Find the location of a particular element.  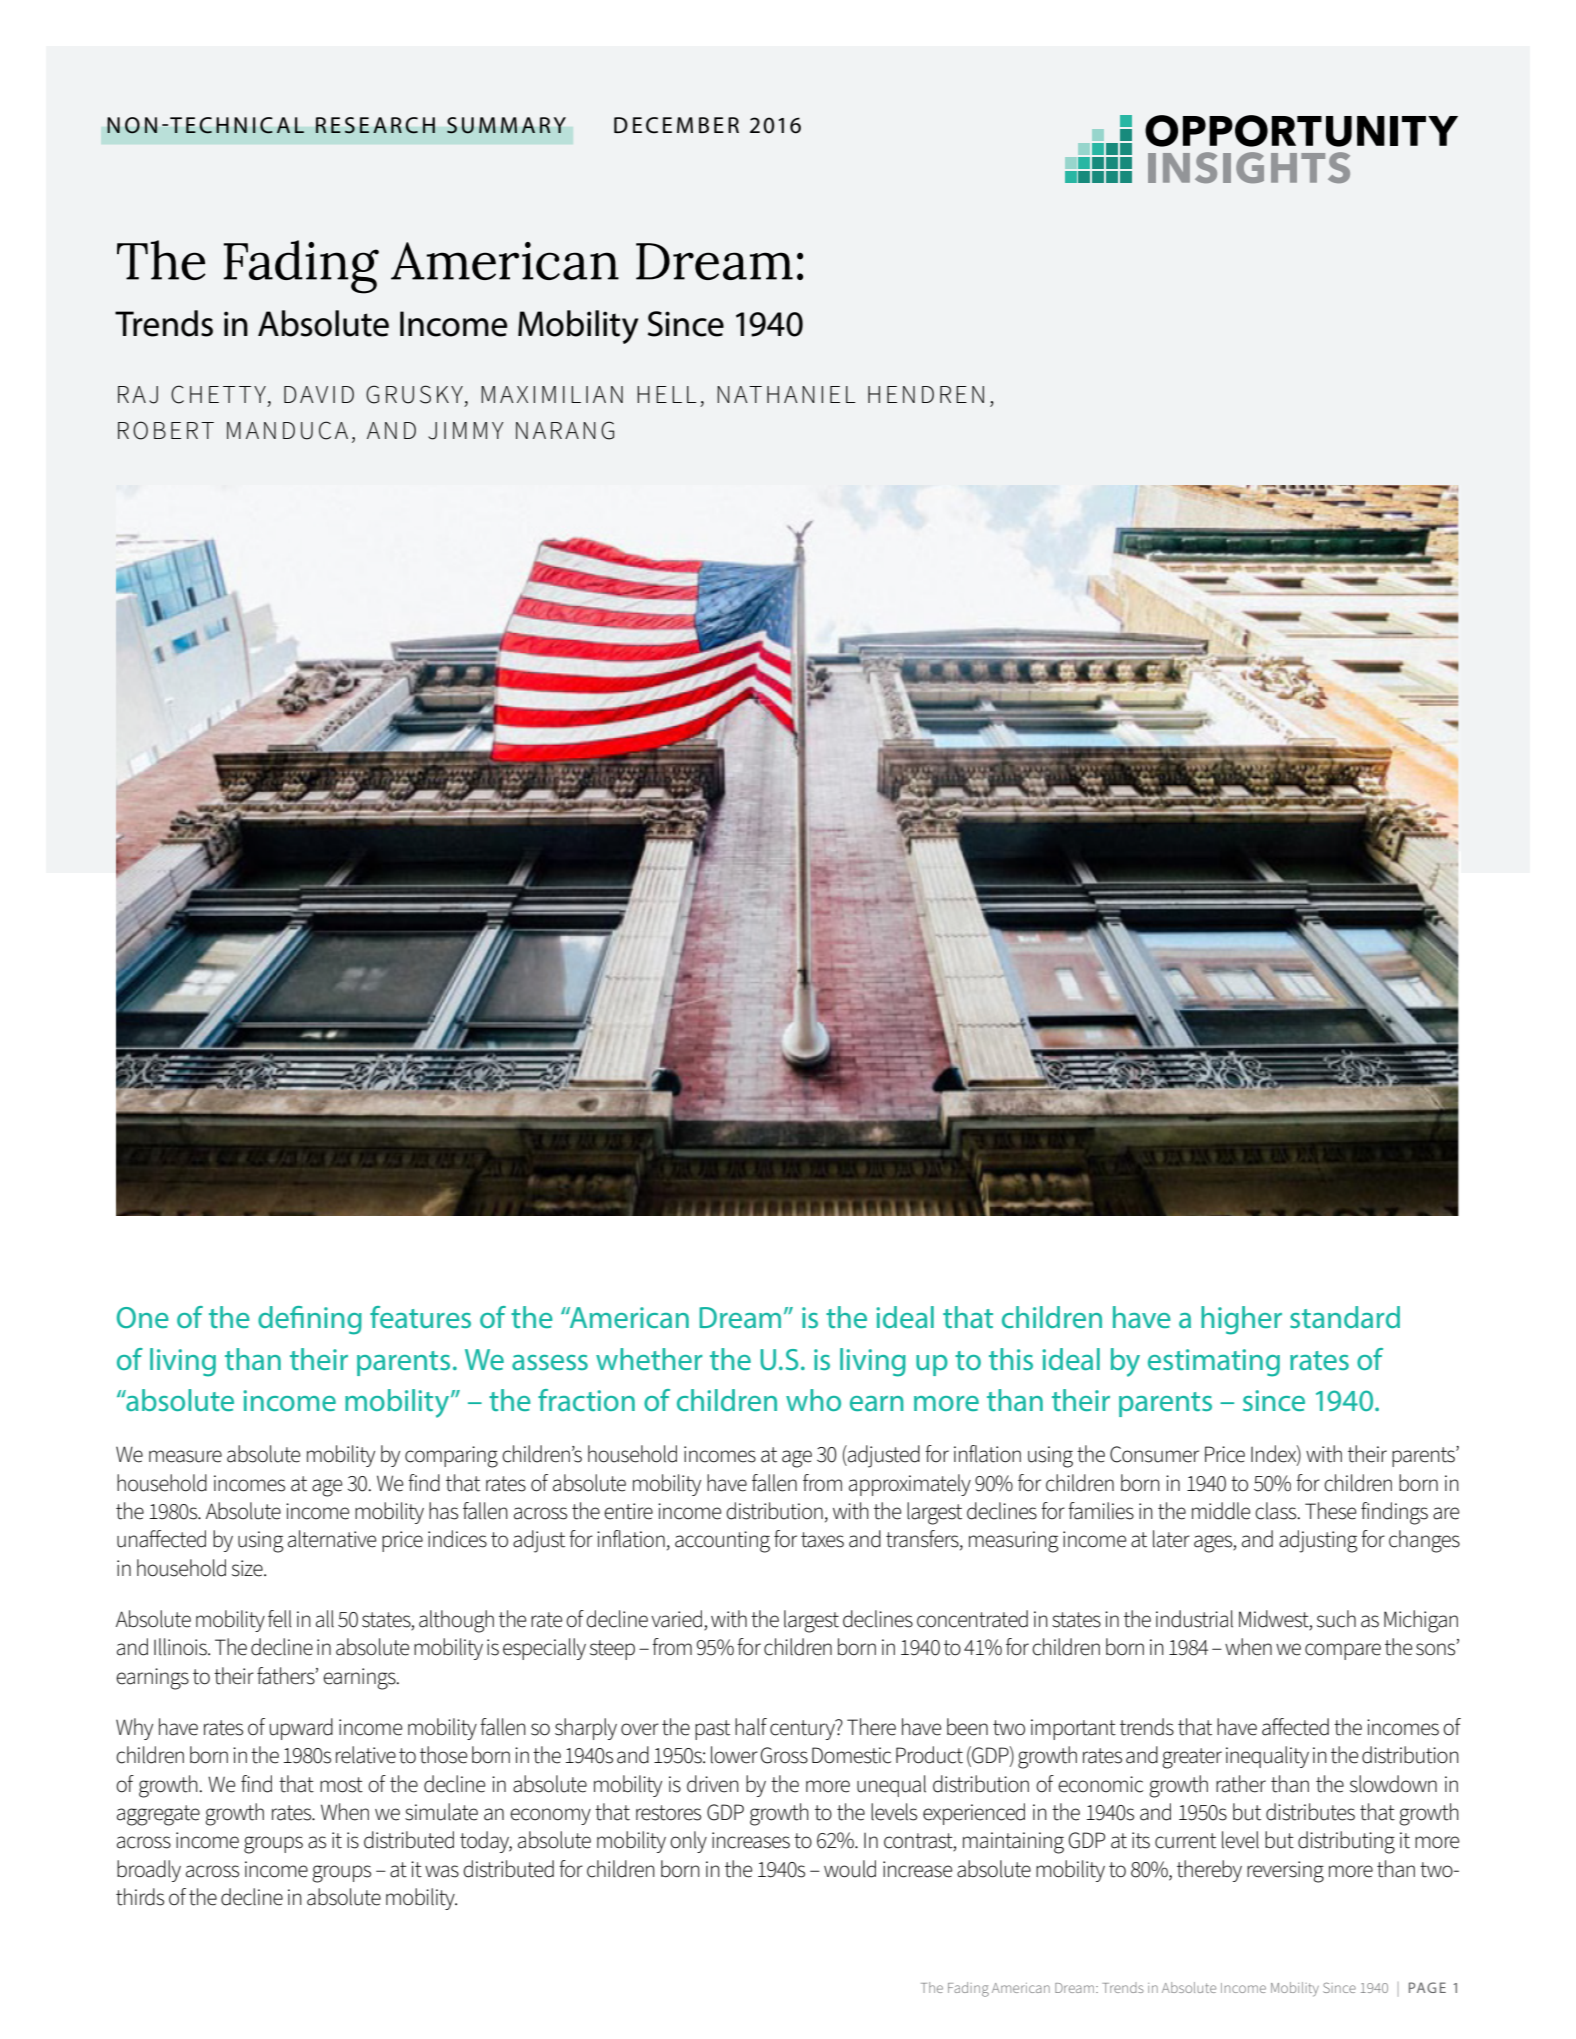

whether is located at coordinates (649, 1359).
